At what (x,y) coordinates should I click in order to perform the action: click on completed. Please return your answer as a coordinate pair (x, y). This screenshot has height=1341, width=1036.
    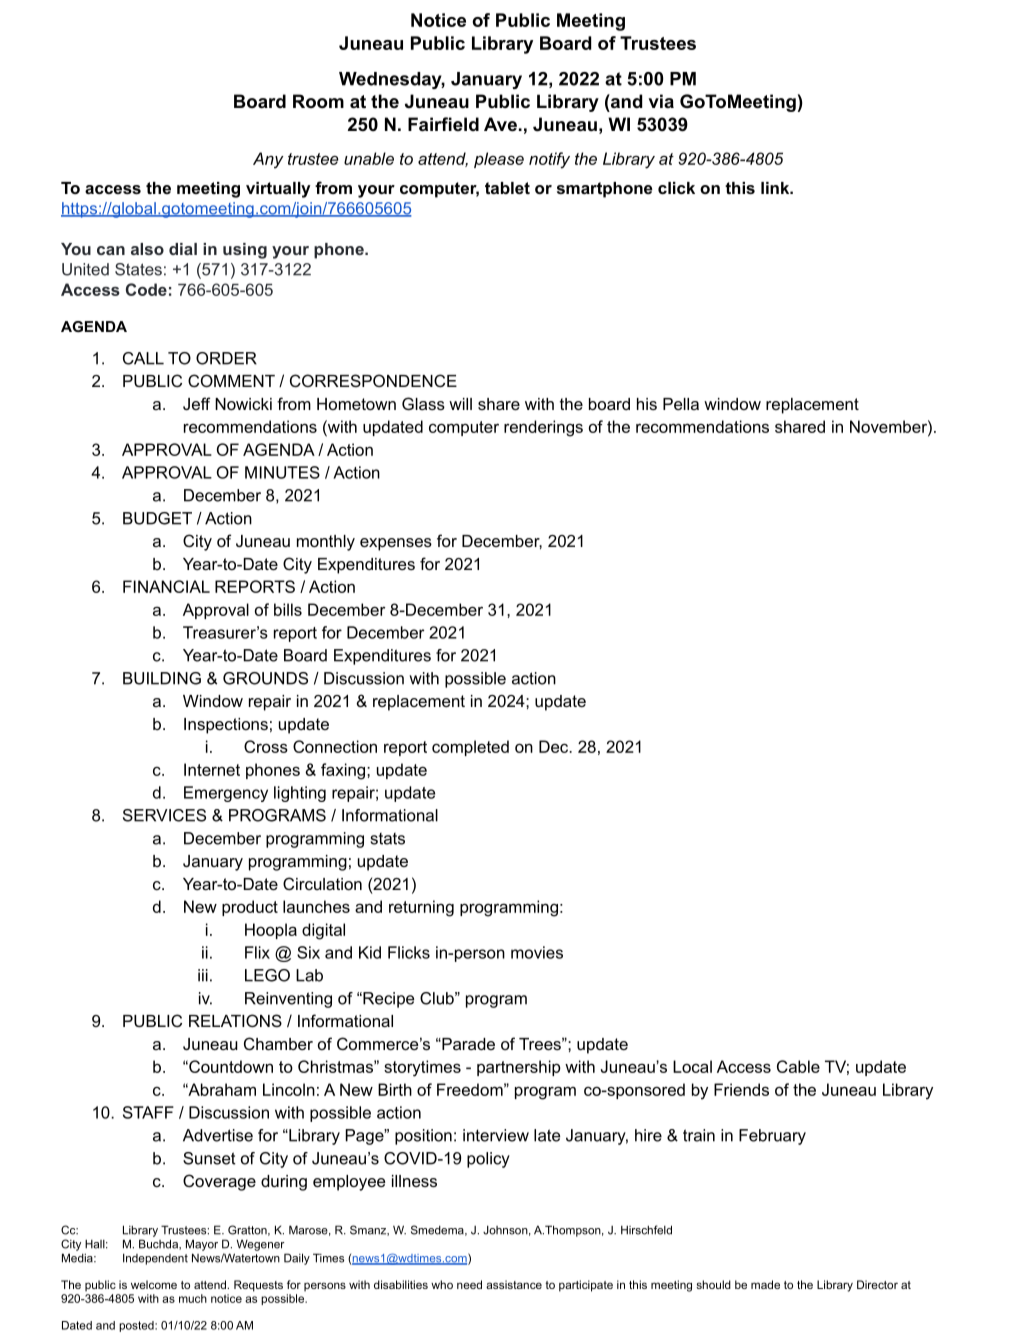
    Looking at the image, I should click on (470, 748).
